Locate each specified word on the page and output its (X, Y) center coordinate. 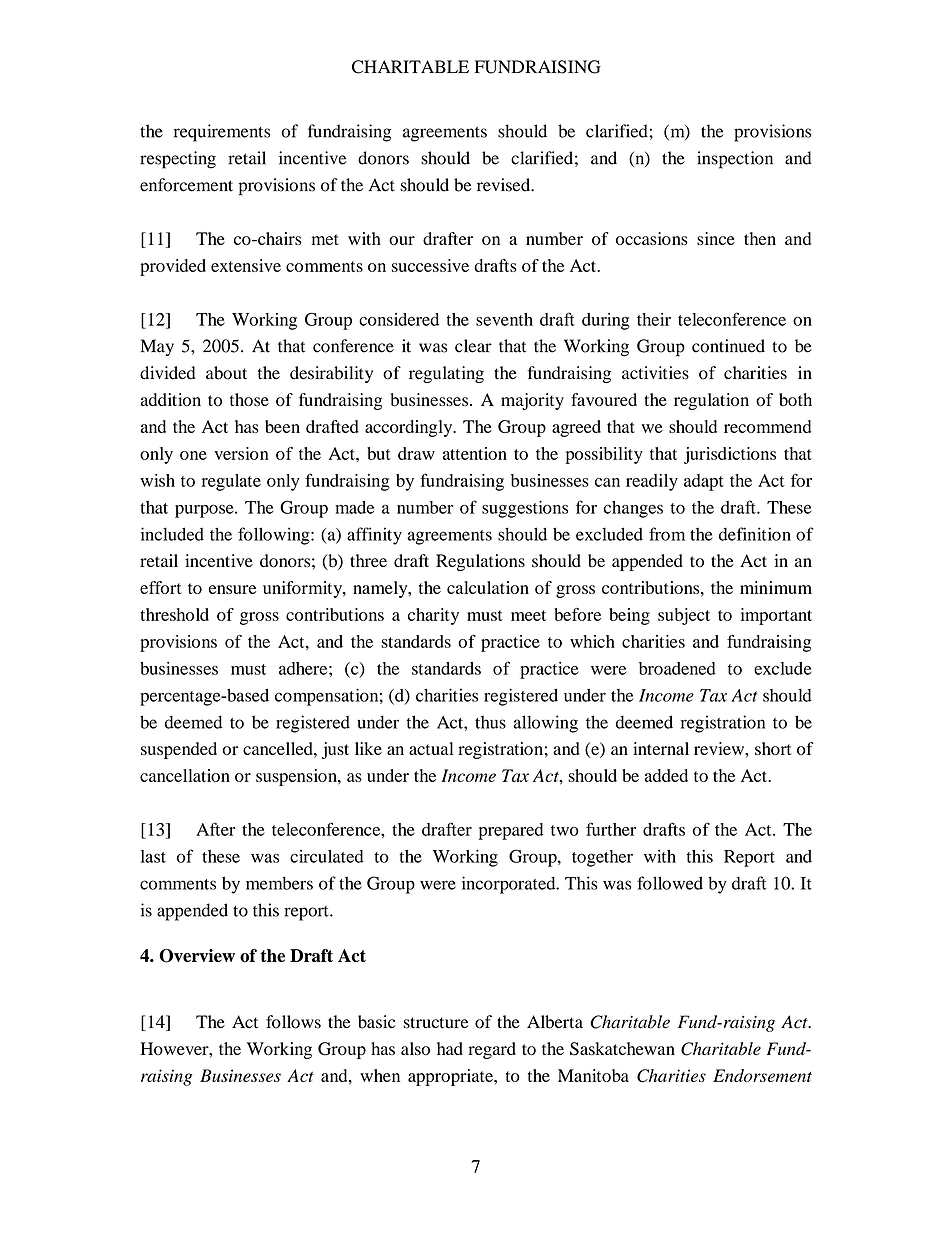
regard (492, 1050)
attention (475, 453)
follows (293, 1022)
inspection (735, 160)
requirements (222, 133)
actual (431, 748)
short (773, 748)
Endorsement (762, 1075)
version (241, 453)
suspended (179, 750)
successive (430, 265)
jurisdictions (730, 455)
